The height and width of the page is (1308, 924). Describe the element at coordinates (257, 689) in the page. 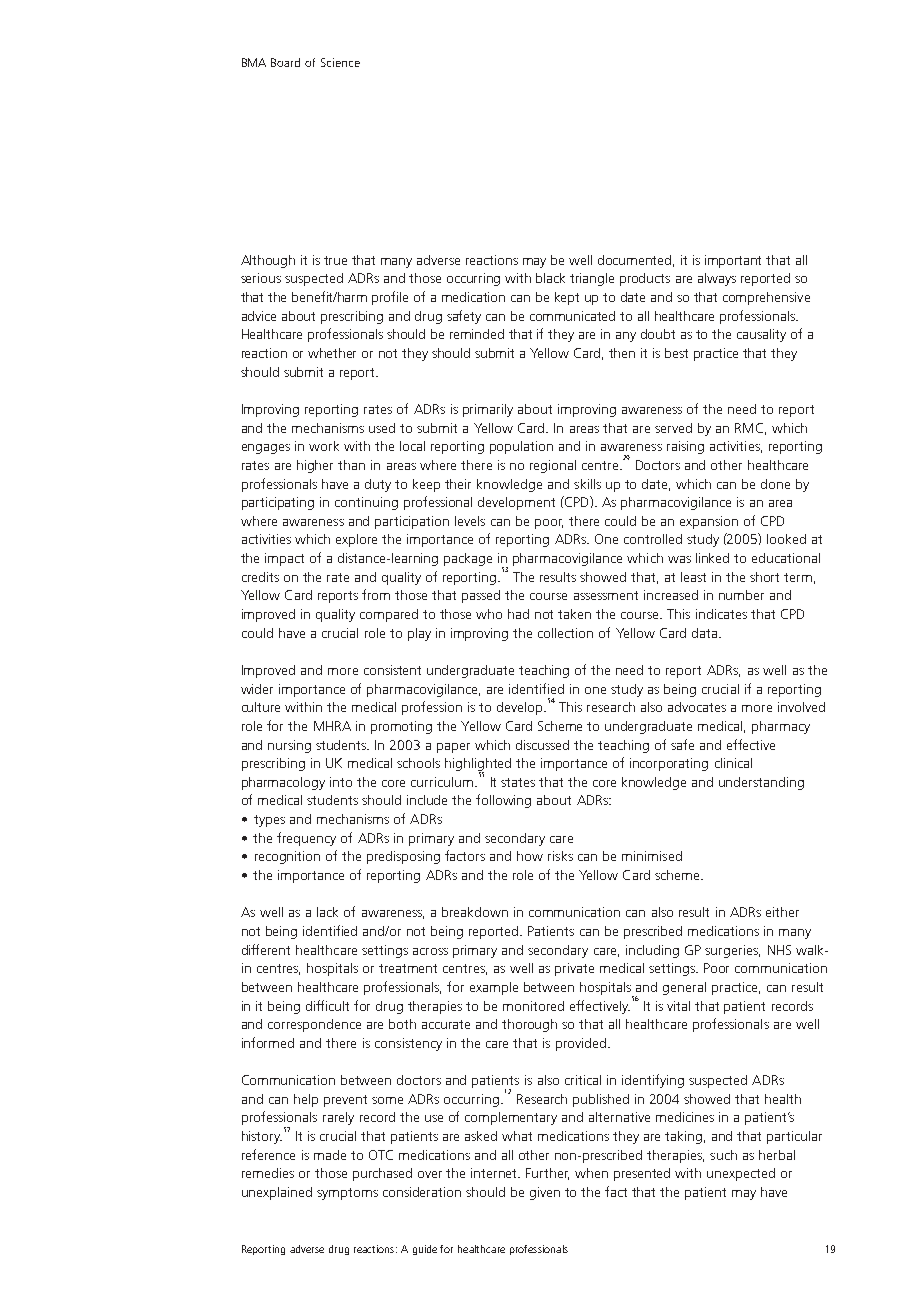

I see `wider` at that location.
